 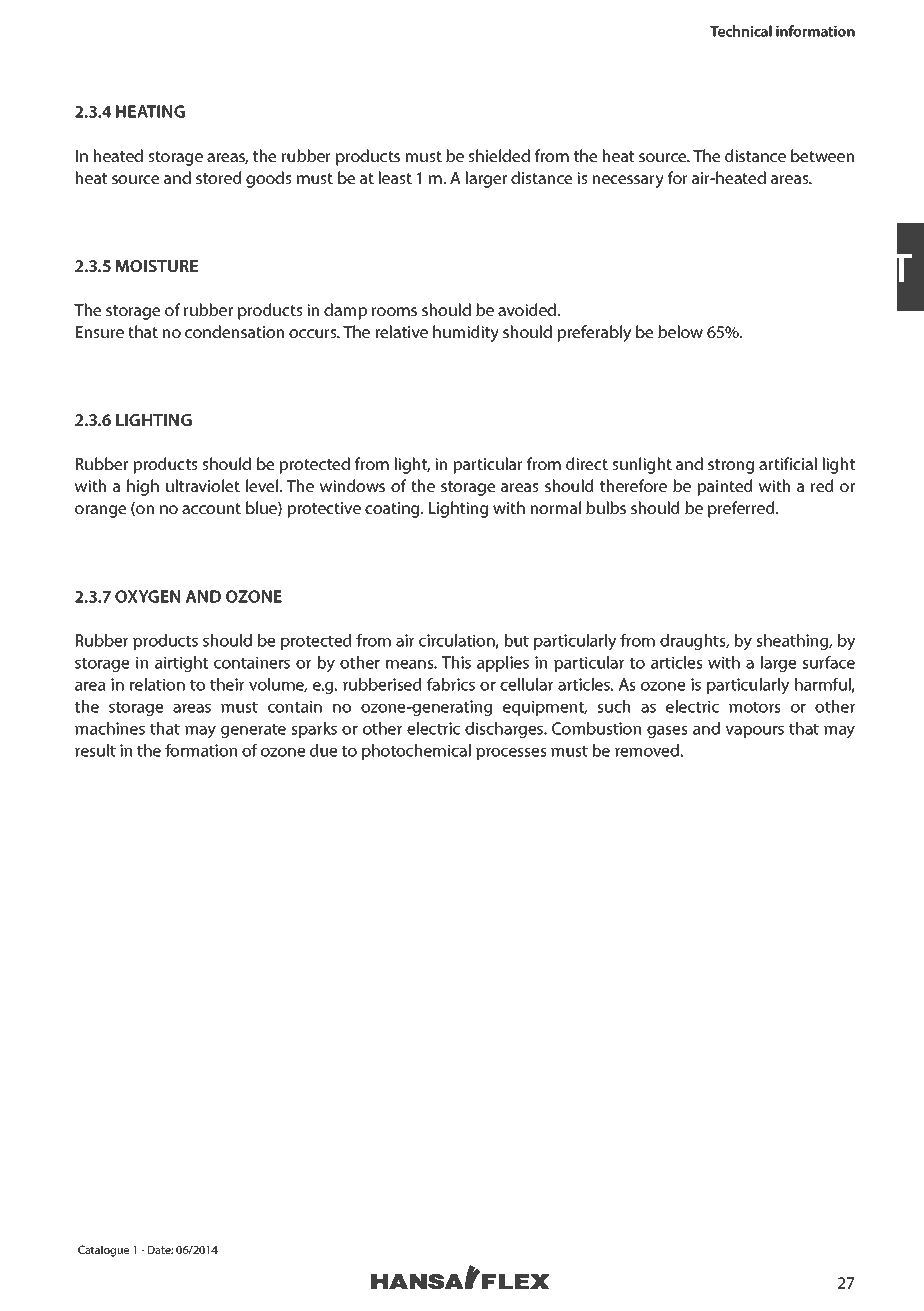 What do you see at coordinates (647, 750) in the page?
I see `removed` at bounding box center [647, 750].
